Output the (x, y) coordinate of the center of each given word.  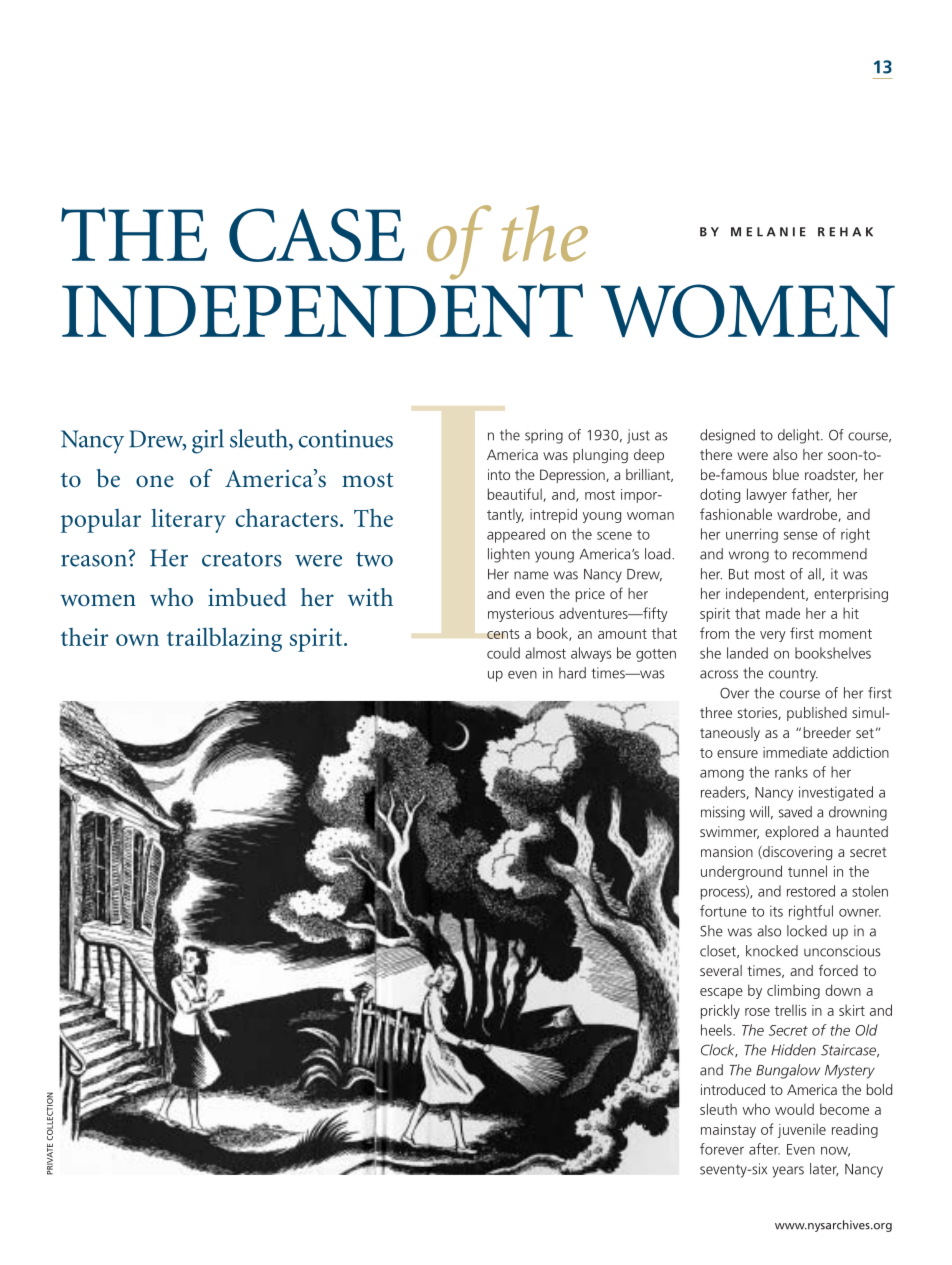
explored (791, 833)
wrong (749, 557)
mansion (727, 851)
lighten (509, 555)
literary (188, 521)
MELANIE (768, 232)
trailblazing (224, 639)
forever (722, 1149)
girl (208, 441)
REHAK (845, 232)
